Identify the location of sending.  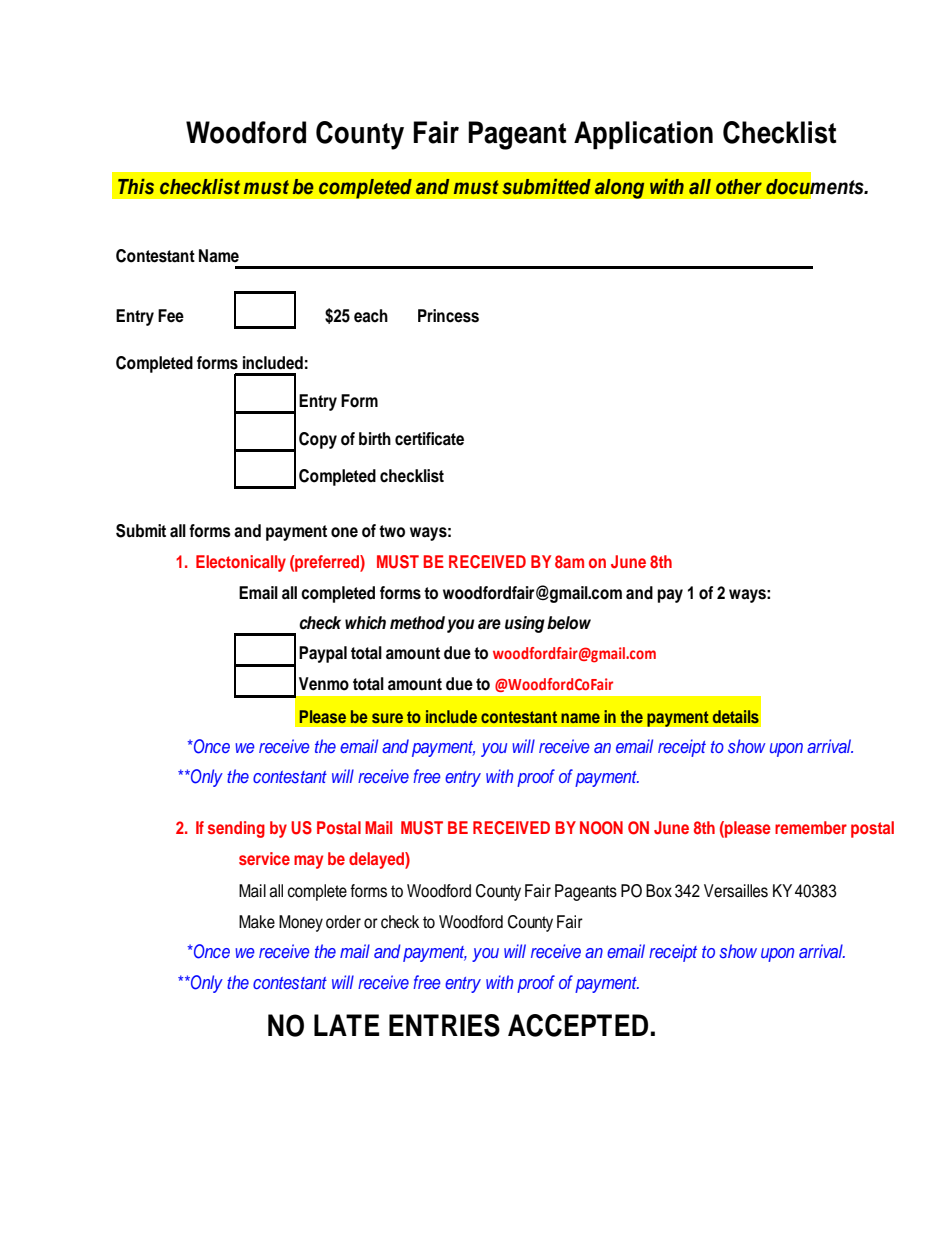
(236, 829).
